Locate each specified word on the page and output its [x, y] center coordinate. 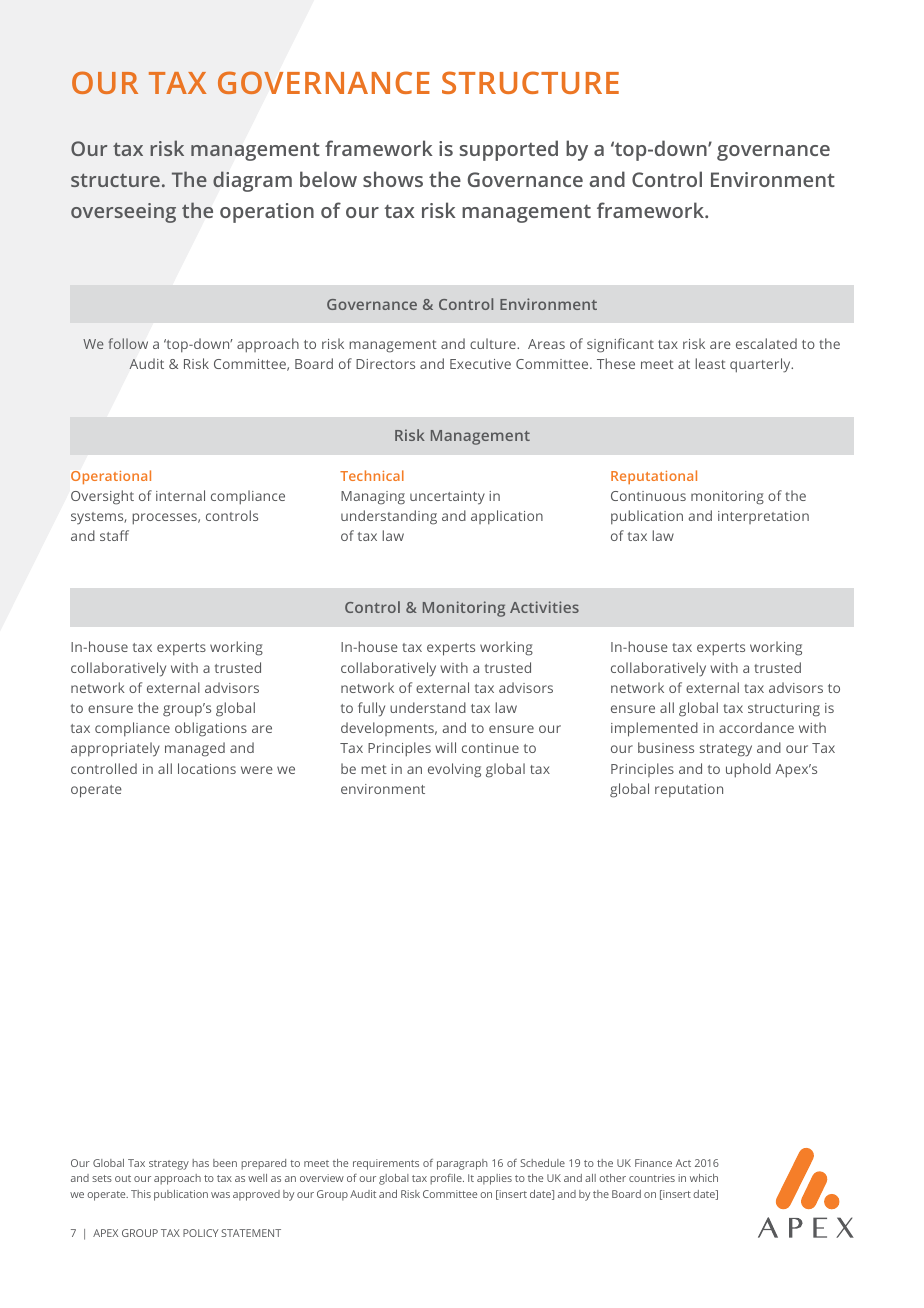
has [200, 1163]
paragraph [462, 1164]
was [220, 1195]
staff [114, 535]
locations [207, 768]
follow [128, 343]
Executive [480, 364]
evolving [454, 770]
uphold [748, 770]
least [710, 363]
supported [509, 150]
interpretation [763, 517]
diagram [252, 181]
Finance [653, 1163]
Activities [544, 607]
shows [393, 179]
